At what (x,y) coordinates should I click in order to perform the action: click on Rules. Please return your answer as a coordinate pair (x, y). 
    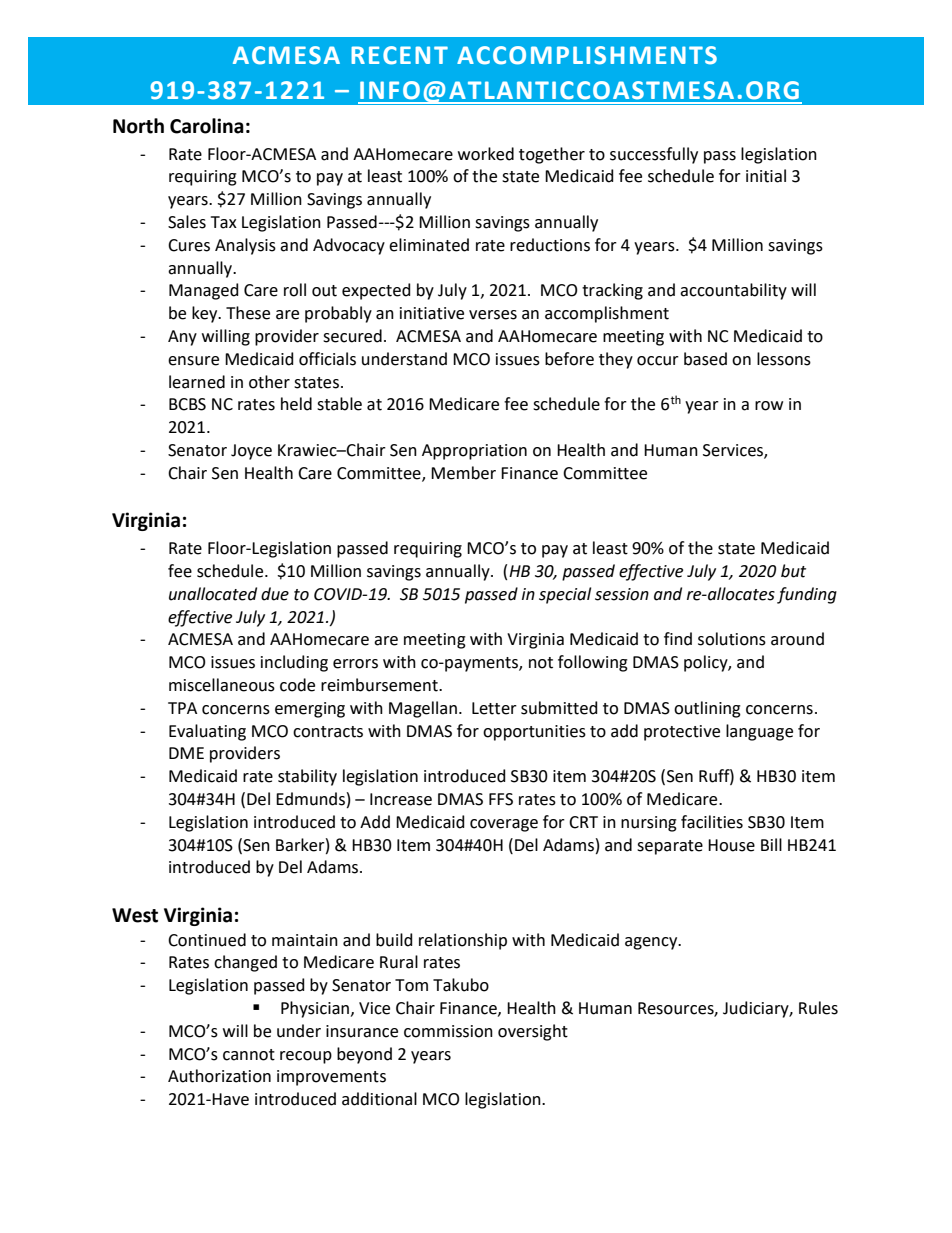
    Looking at the image, I should click on (818, 1008).
